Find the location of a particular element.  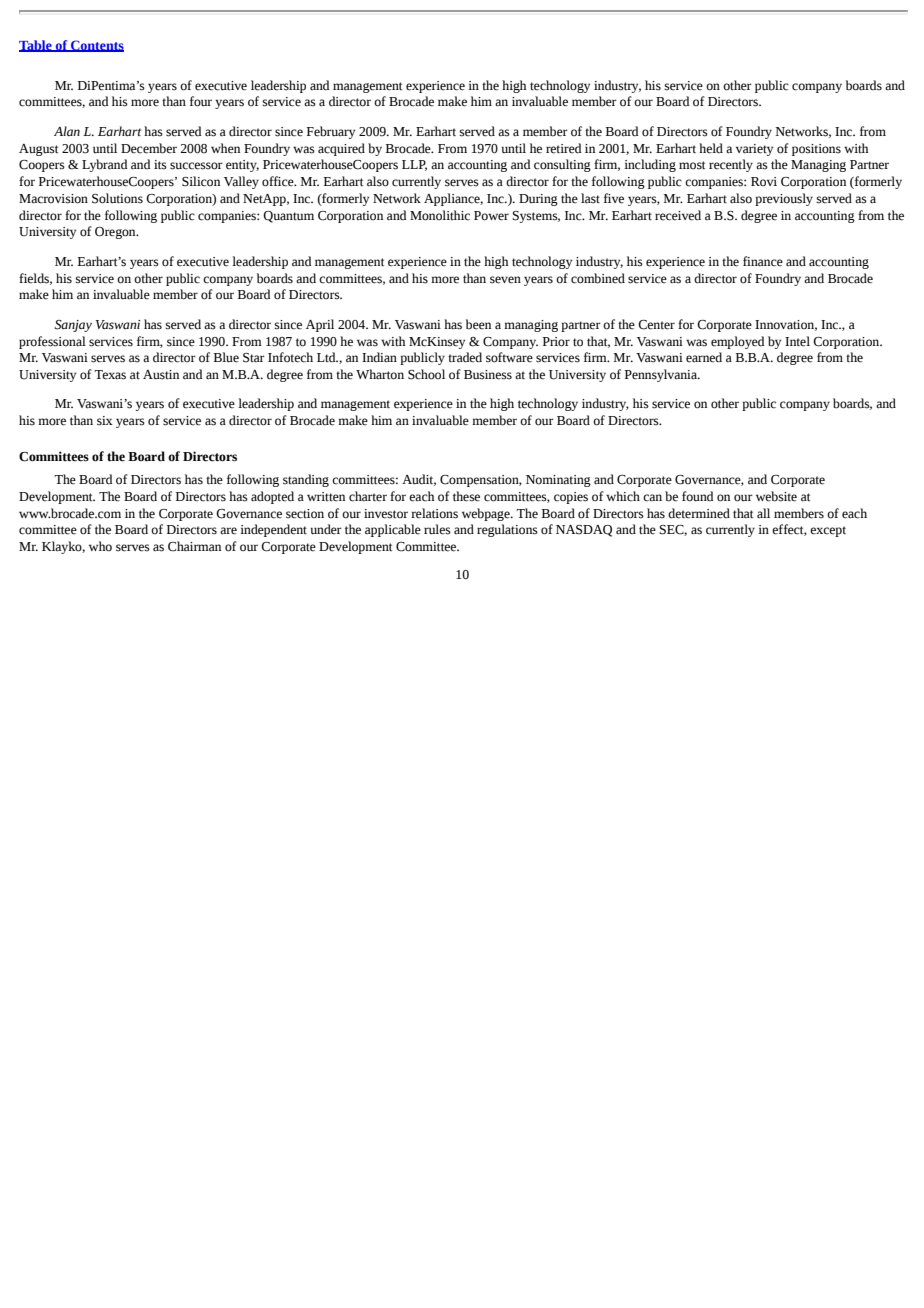

seven is located at coordinates (505, 280).
